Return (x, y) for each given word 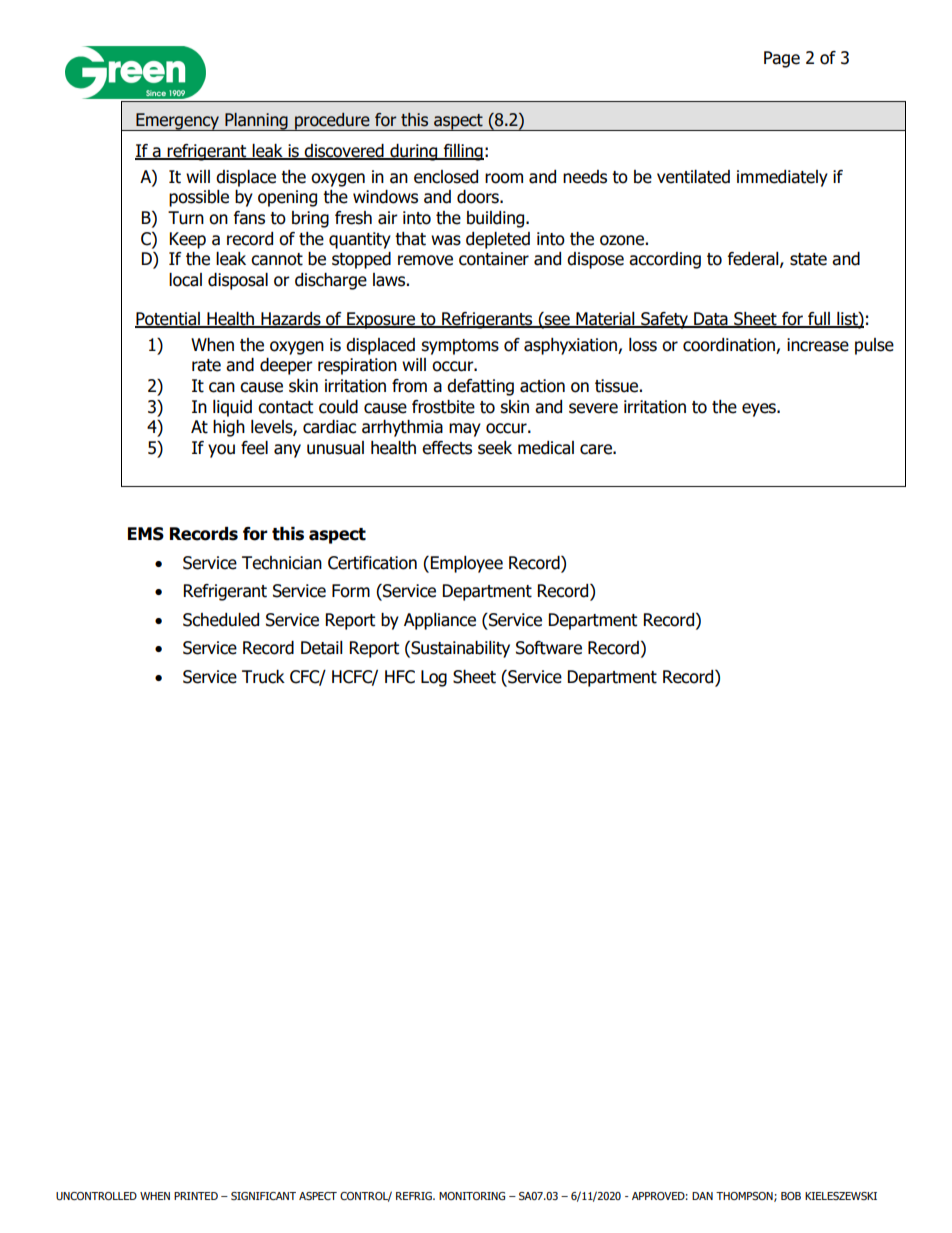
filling (462, 152)
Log (434, 678)
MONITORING (472, 1196)
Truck (263, 677)
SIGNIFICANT (263, 1196)
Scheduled (221, 620)
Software (549, 648)
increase (818, 345)
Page (782, 59)
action (542, 386)
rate (206, 365)
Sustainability (459, 649)
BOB (791, 1196)
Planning (256, 121)
